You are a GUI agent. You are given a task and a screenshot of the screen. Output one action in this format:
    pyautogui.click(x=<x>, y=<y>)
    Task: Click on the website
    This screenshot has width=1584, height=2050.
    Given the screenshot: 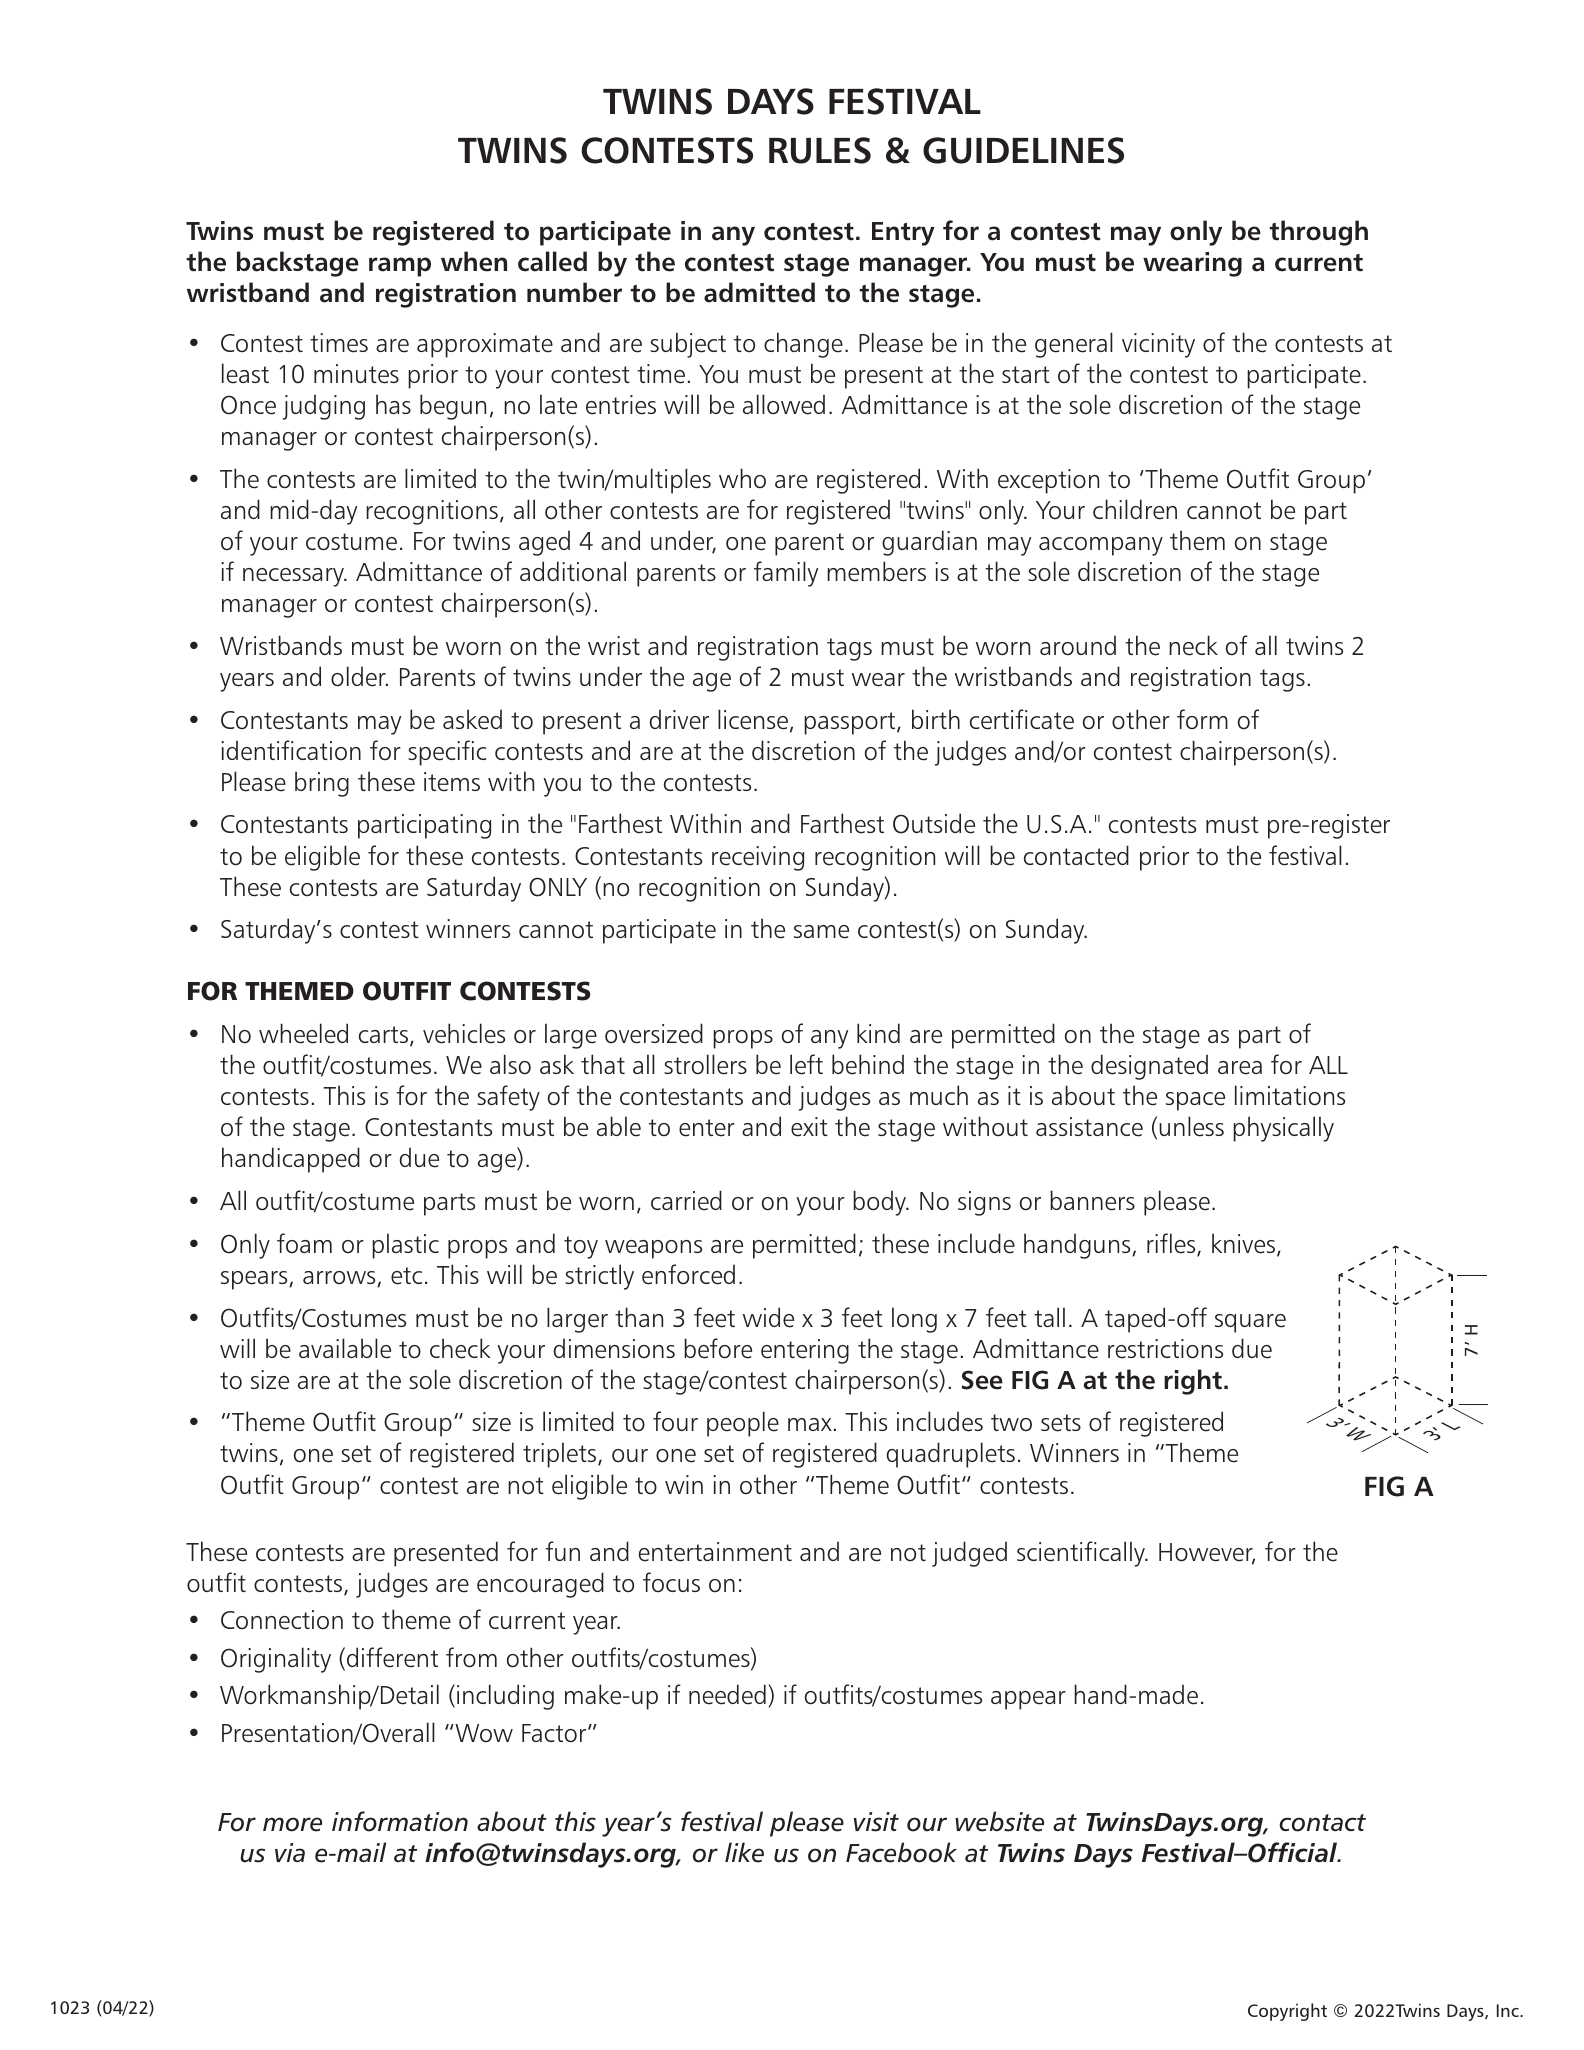 What is the action you would take?
    pyautogui.click(x=999, y=1821)
